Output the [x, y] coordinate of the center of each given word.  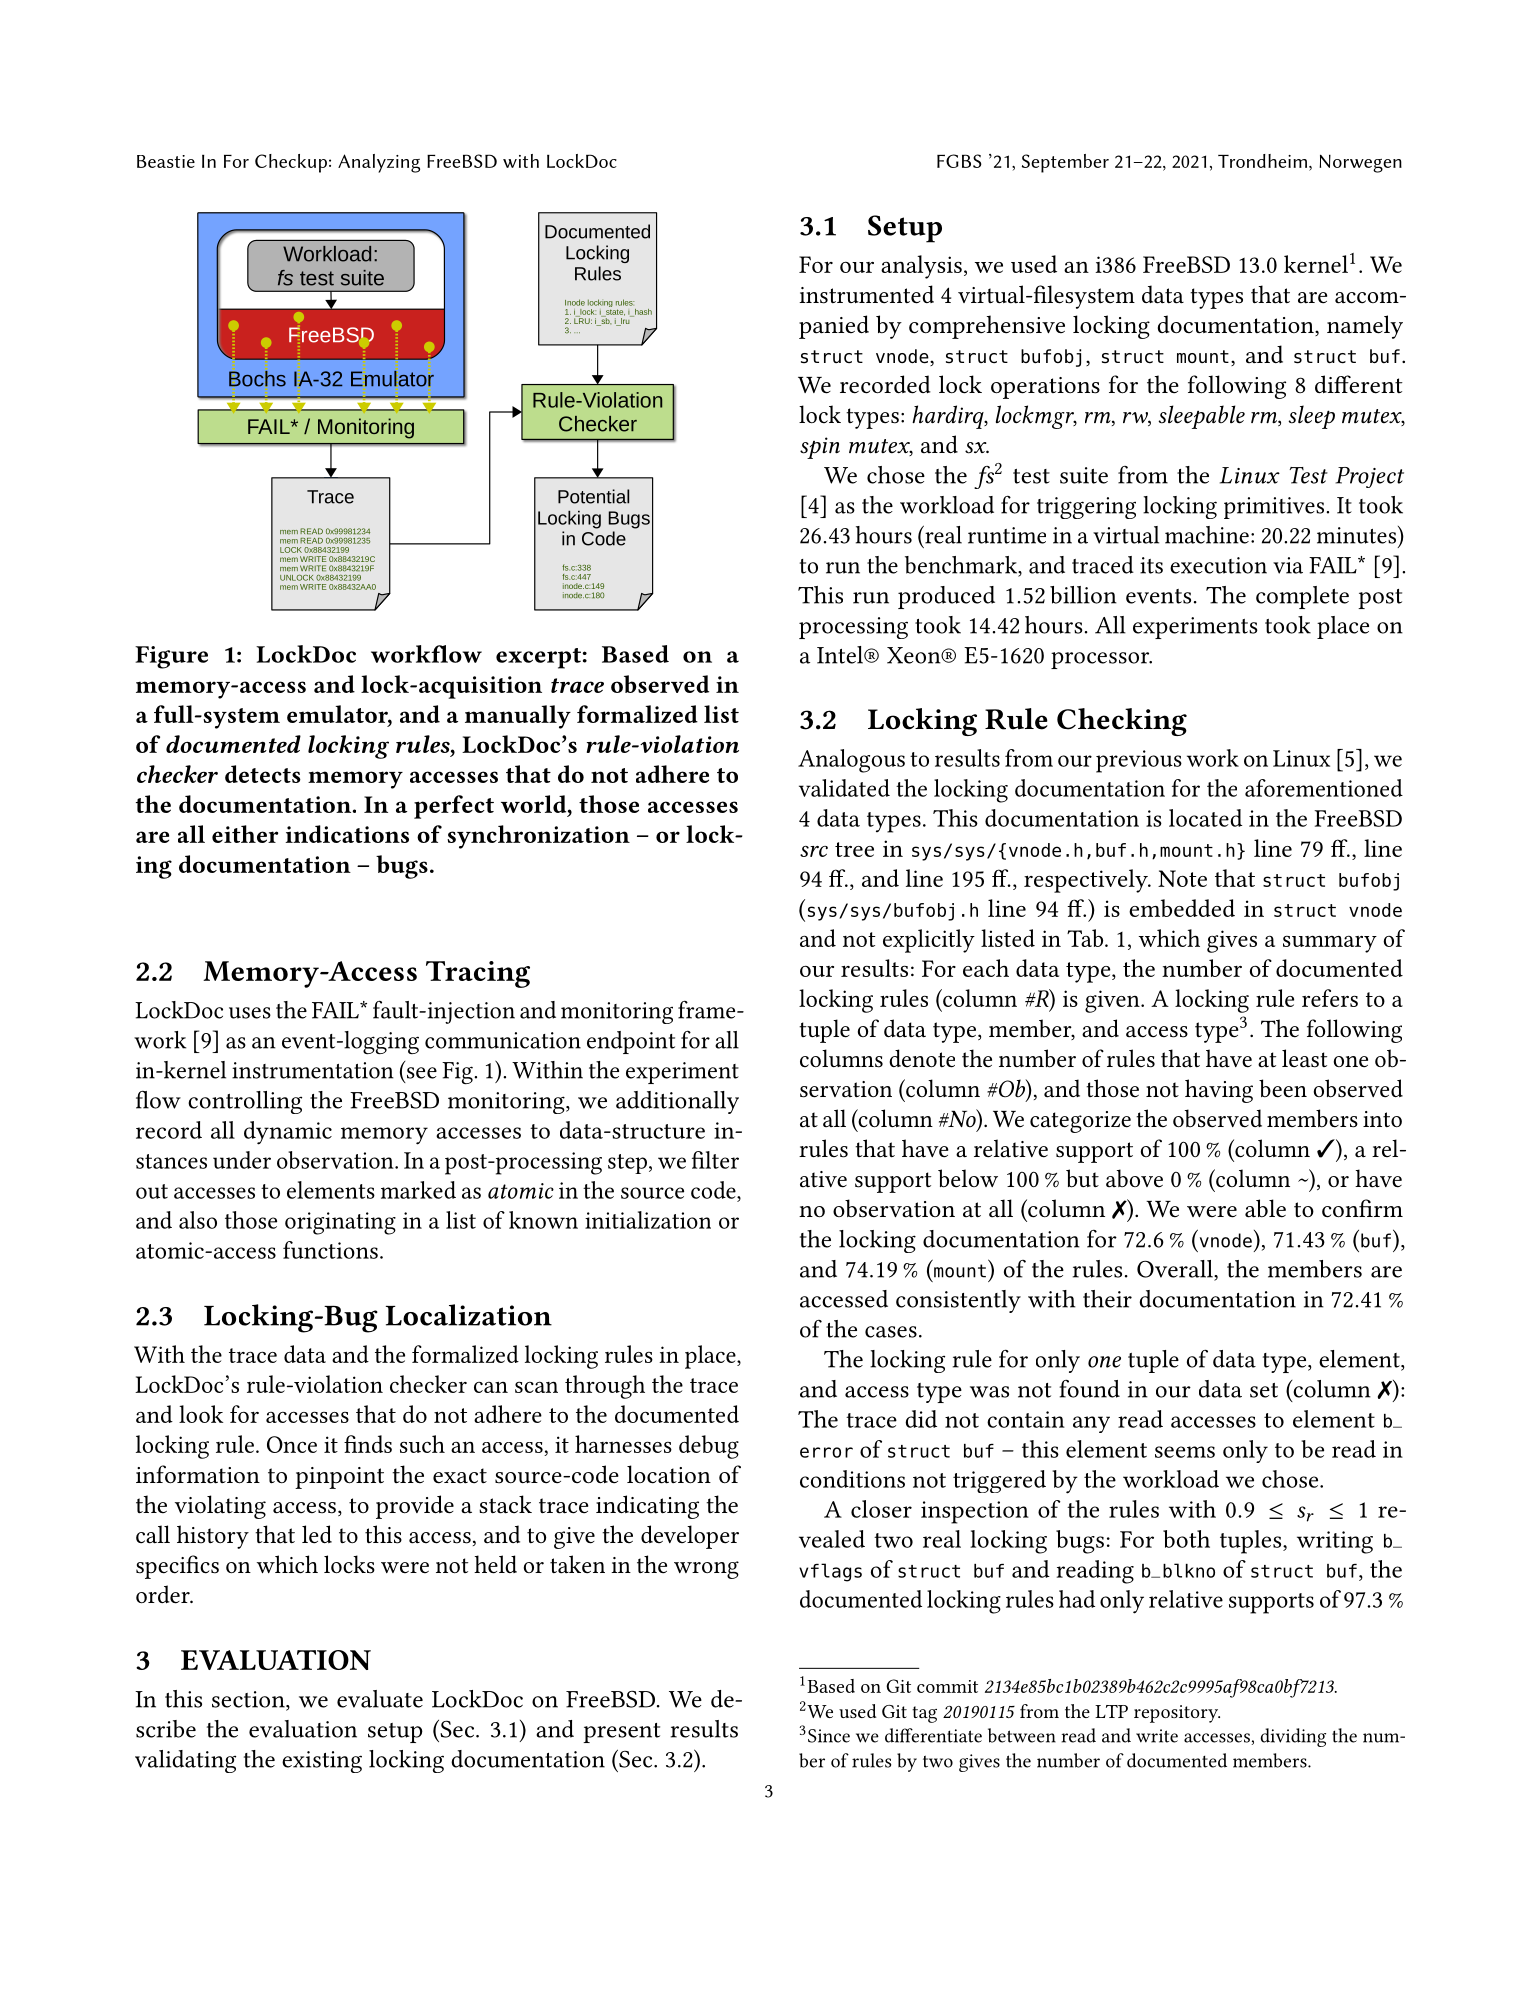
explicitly [929, 941]
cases [891, 1332]
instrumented [866, 294]
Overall [1176, 1269]
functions [330, 1250]
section [249, 1700]
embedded [1182, 908]
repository [1177, 1714]
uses [250, 1013]
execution [1218, 565]
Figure [171, 657]
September [1065, 163]
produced [946, 597]
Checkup [291, 163]
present [621, 1733]
